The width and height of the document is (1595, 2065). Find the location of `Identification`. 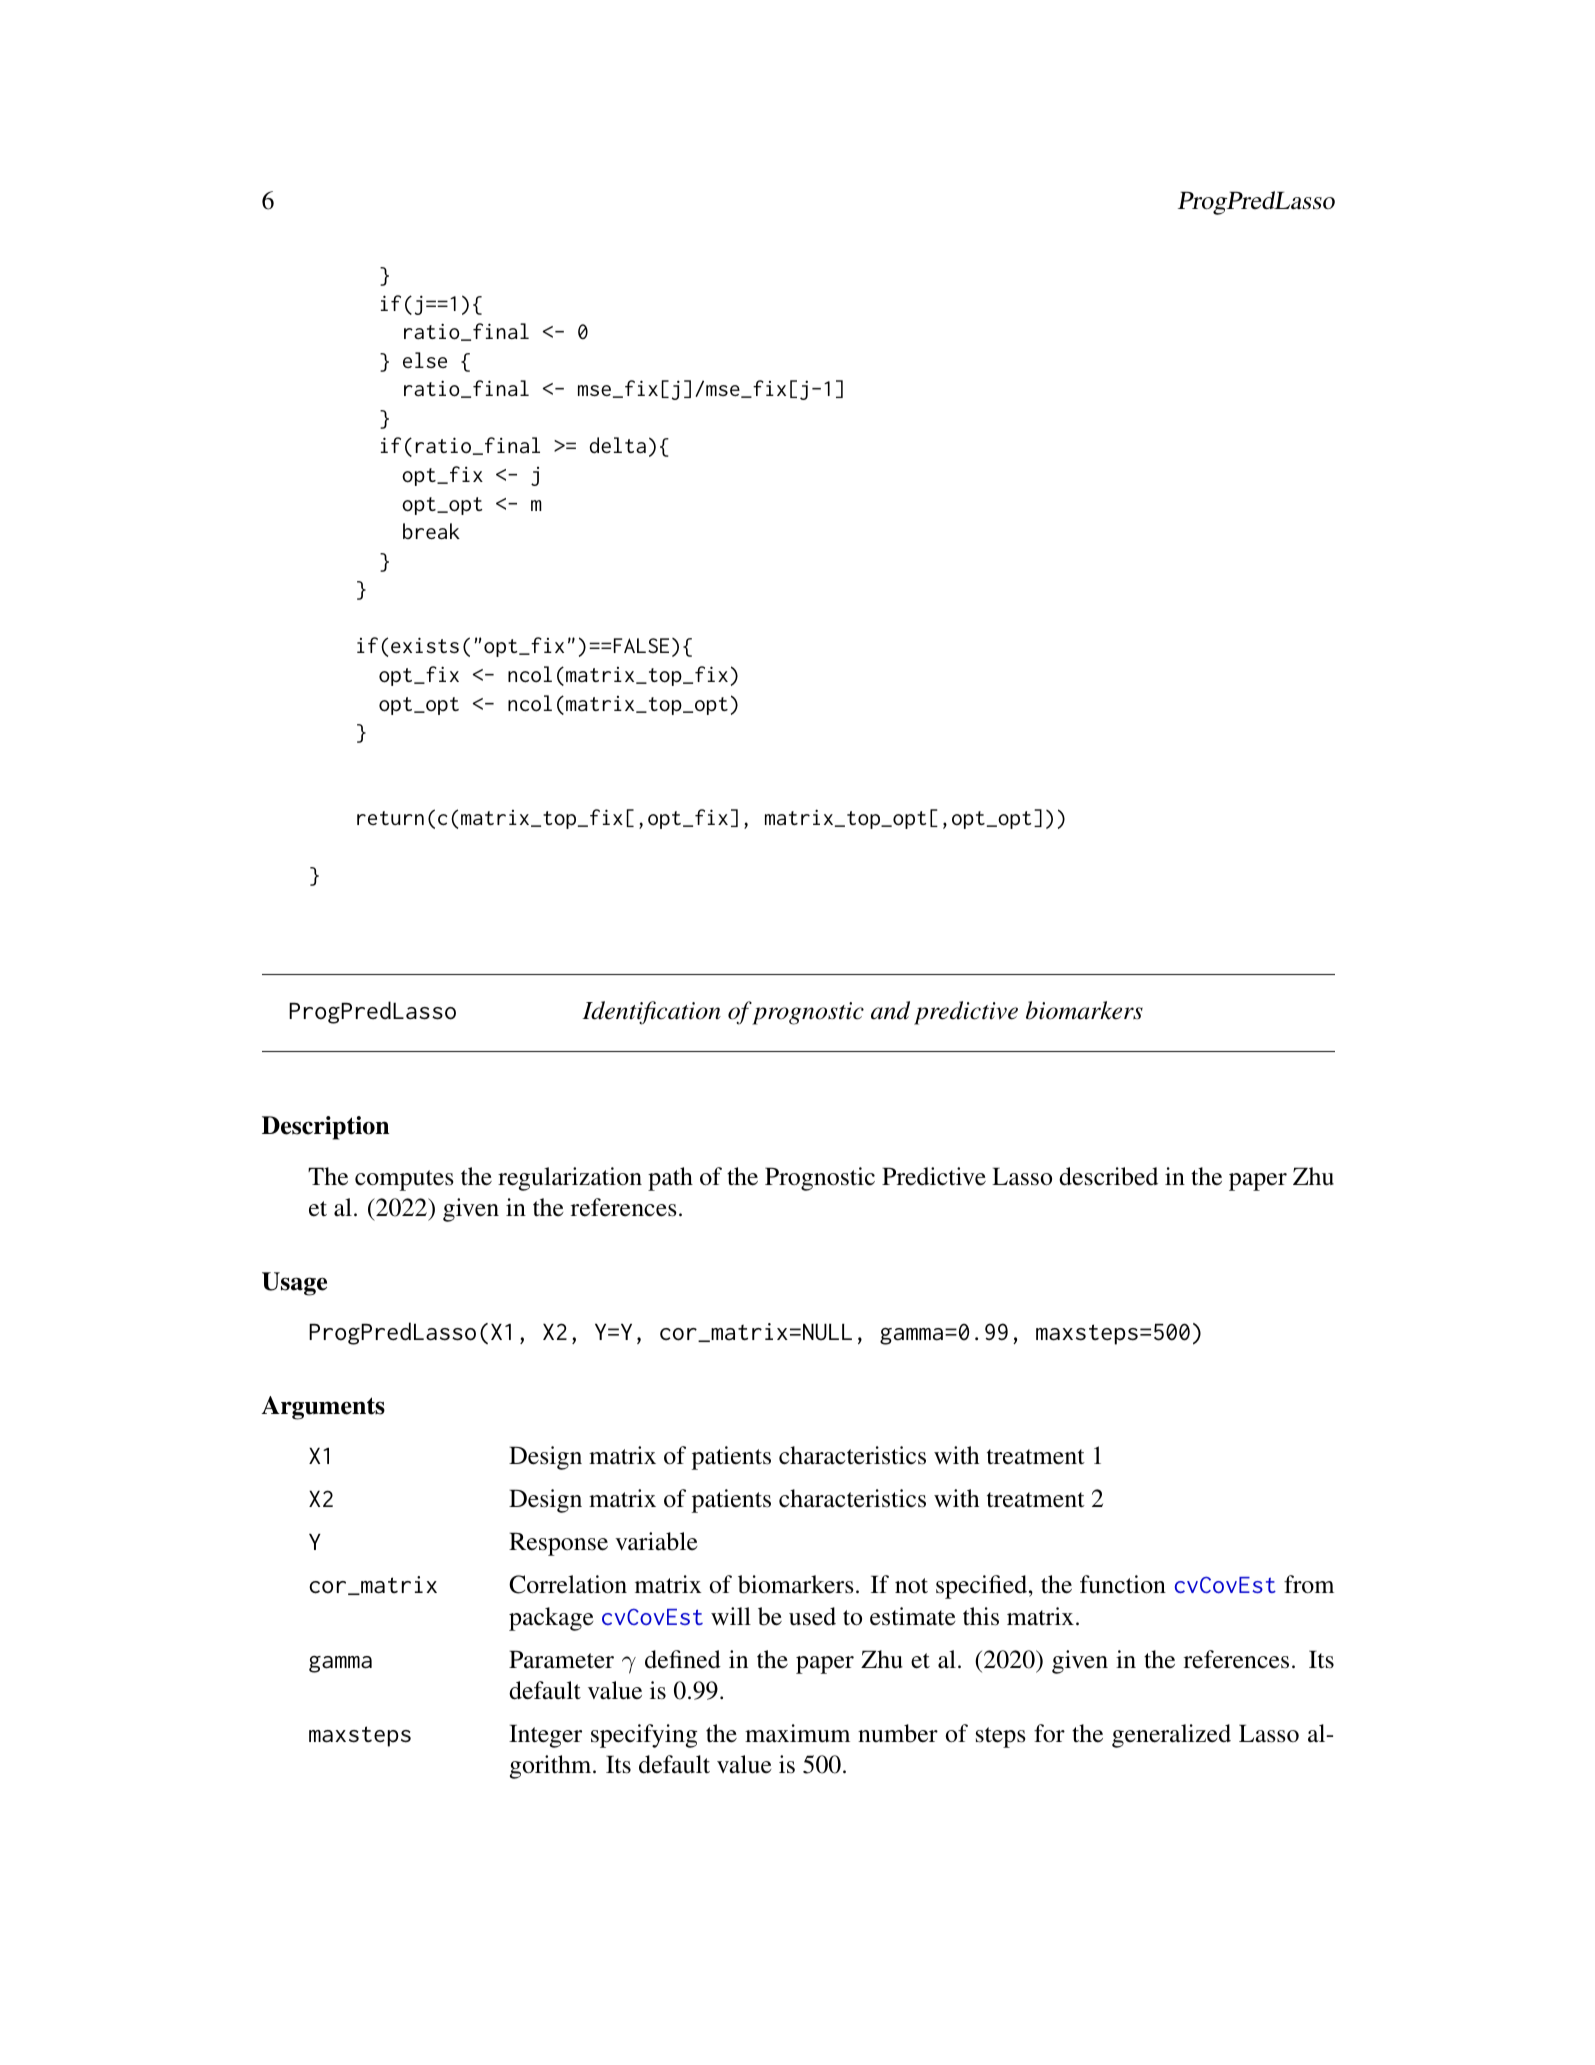

Identification is located at coordinates (651, 1013).
